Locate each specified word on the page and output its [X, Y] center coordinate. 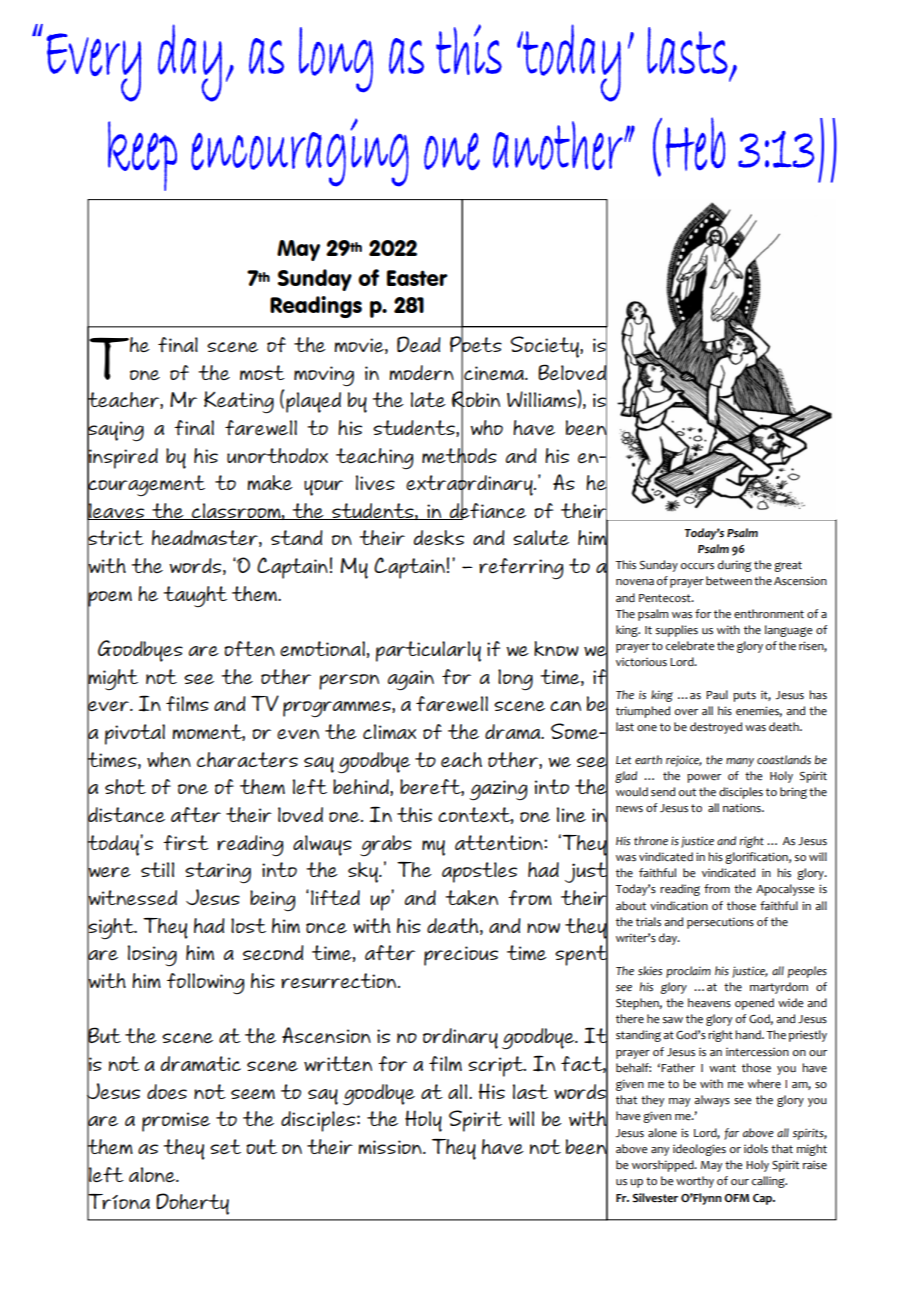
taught [195, 596]
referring [521, 568]
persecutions [720, 923]
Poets [476, 344]
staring [218, 873]
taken [471, 897]
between [729, 581]
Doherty [192, 1204]
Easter [417, 278]
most [262, 372]
